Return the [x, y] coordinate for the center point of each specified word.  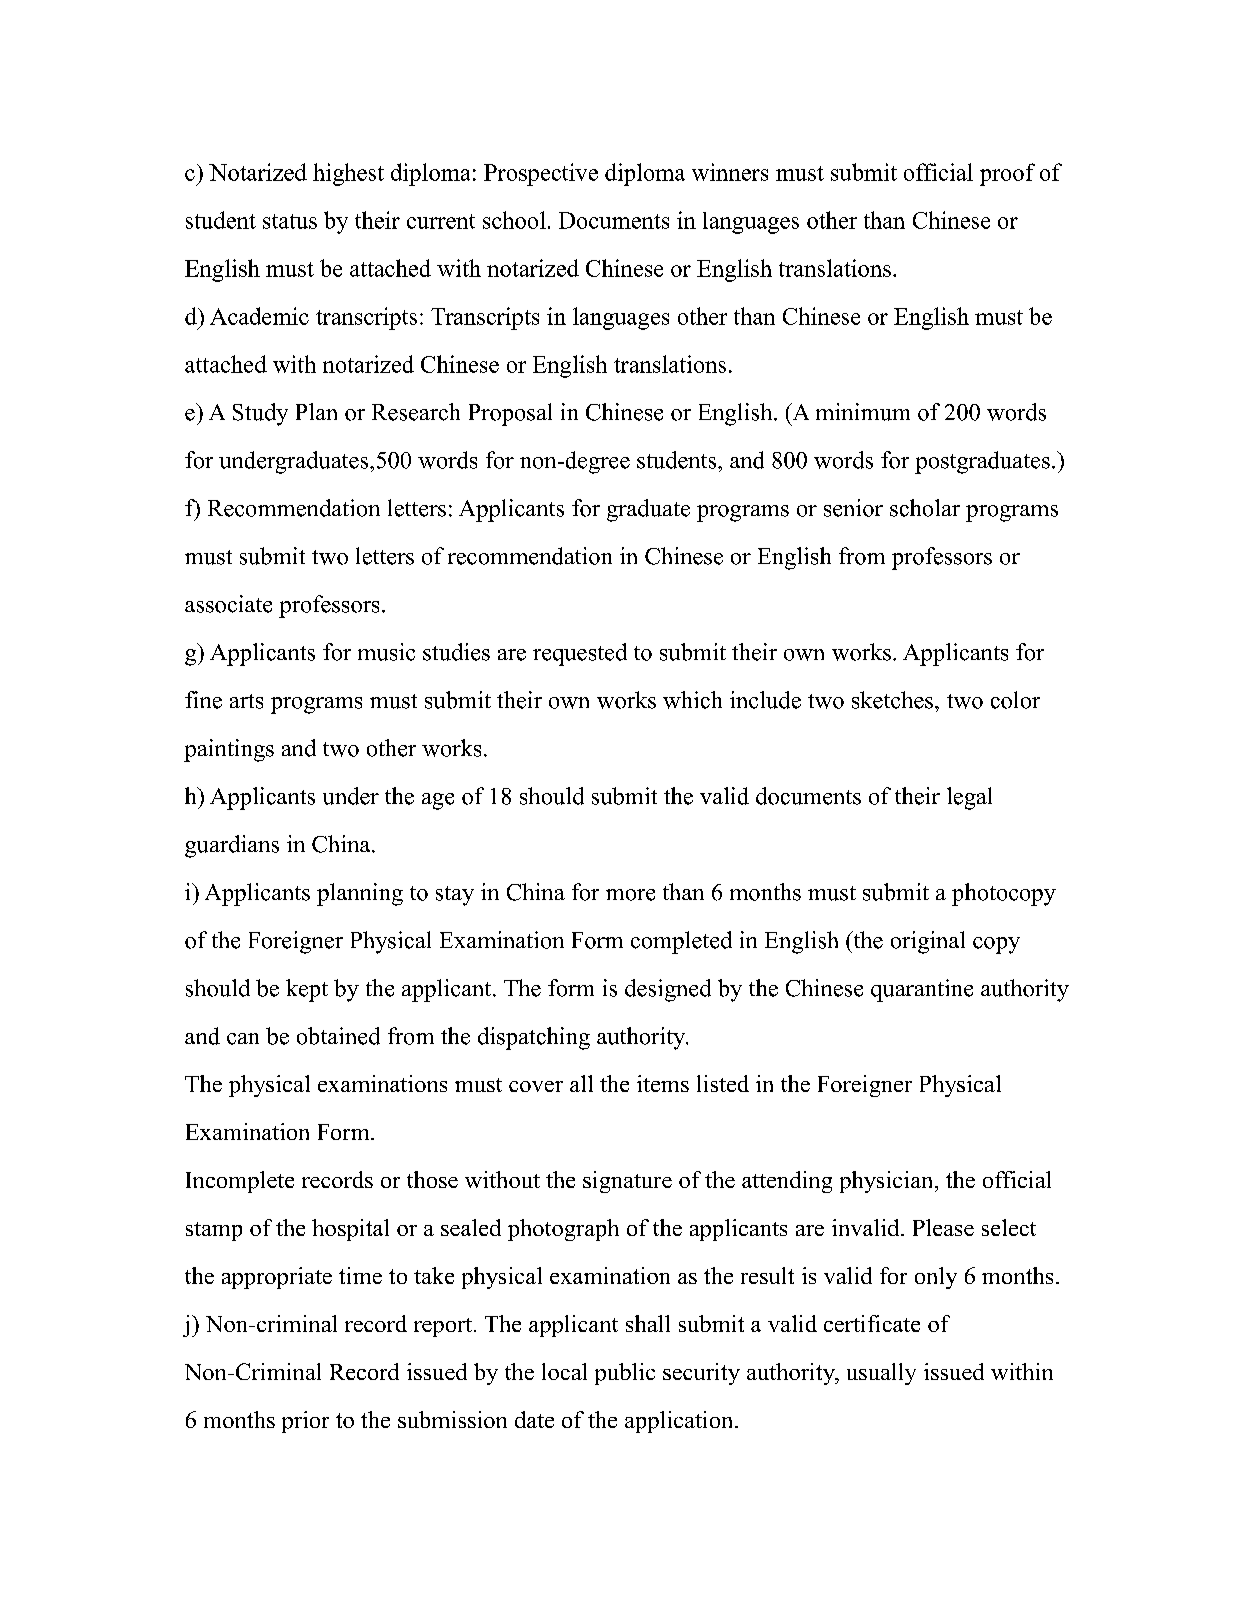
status [290, 221]
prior [305, 1422]
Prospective [541, 174]
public [625, 1374]
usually [881, 1374]
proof [1007, 174]
